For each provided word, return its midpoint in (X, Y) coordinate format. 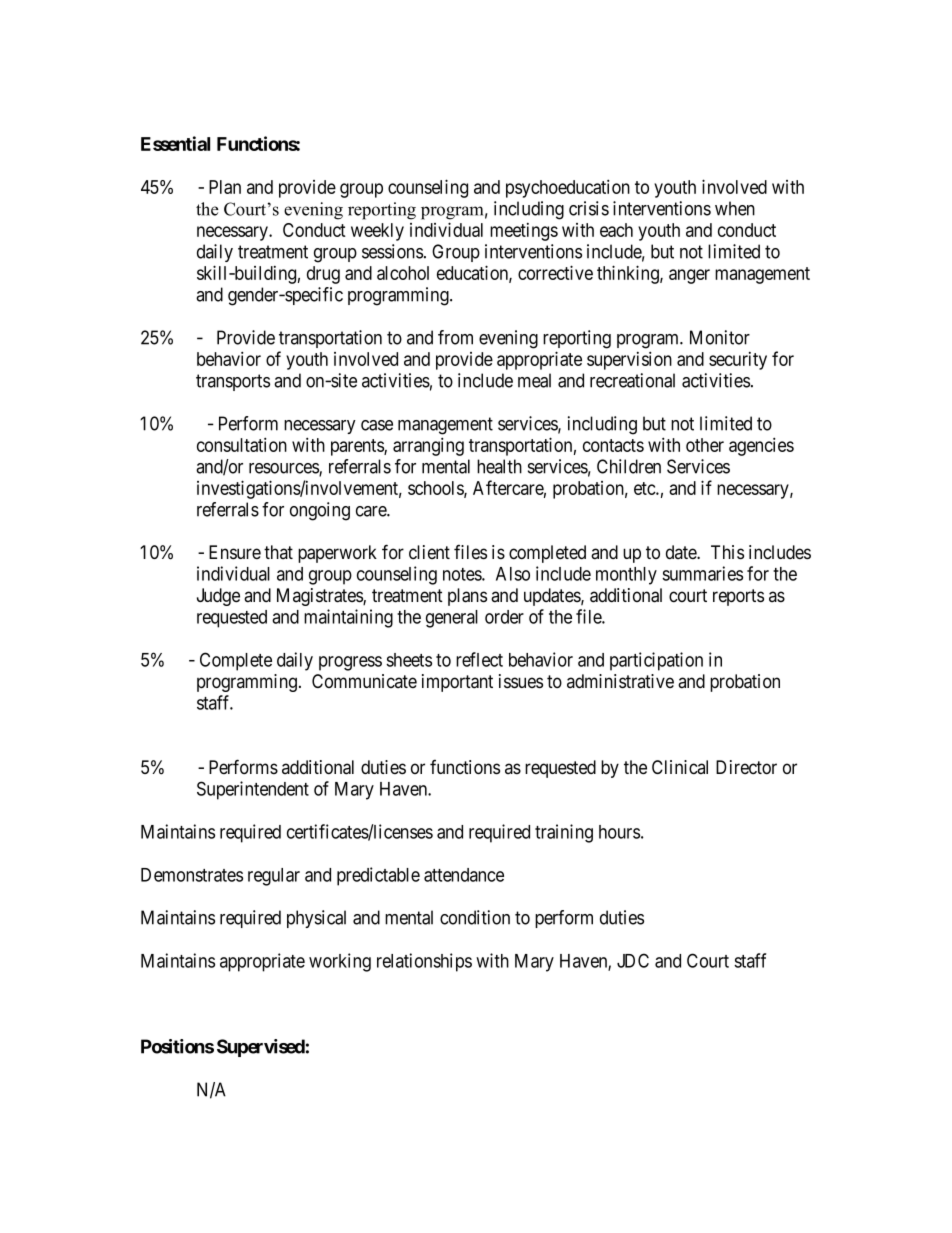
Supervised (261, 1048)
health (499, 466)
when (735, 208)
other (705, 445)
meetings (524, 232)
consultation (242, 444)
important (457, 683)
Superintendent (253, 790)
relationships (424, 962)
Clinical (680, 767)
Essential (175, 143)
